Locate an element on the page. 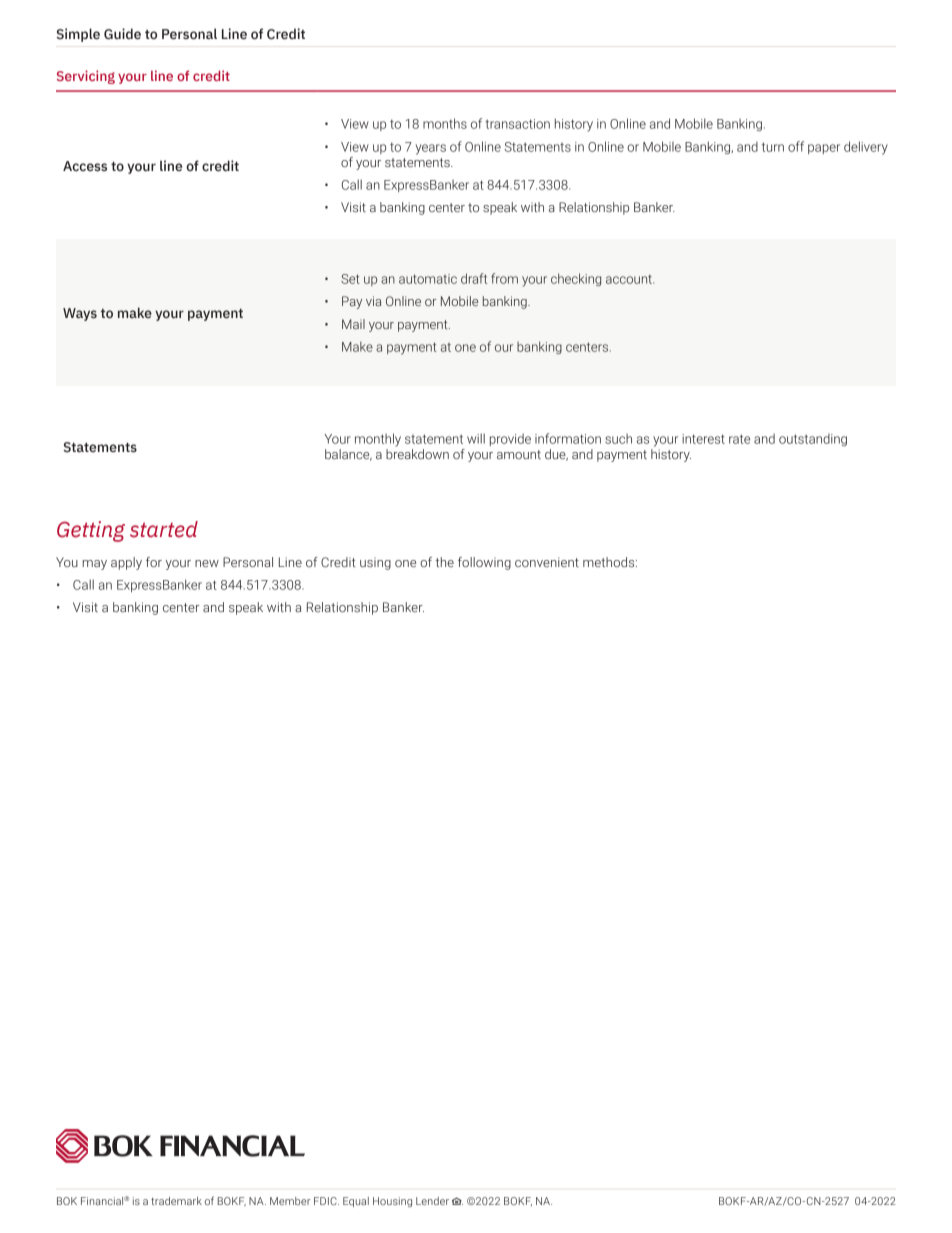 The image size is (952, 1233). Guide is located at coordinates (122, 33).
